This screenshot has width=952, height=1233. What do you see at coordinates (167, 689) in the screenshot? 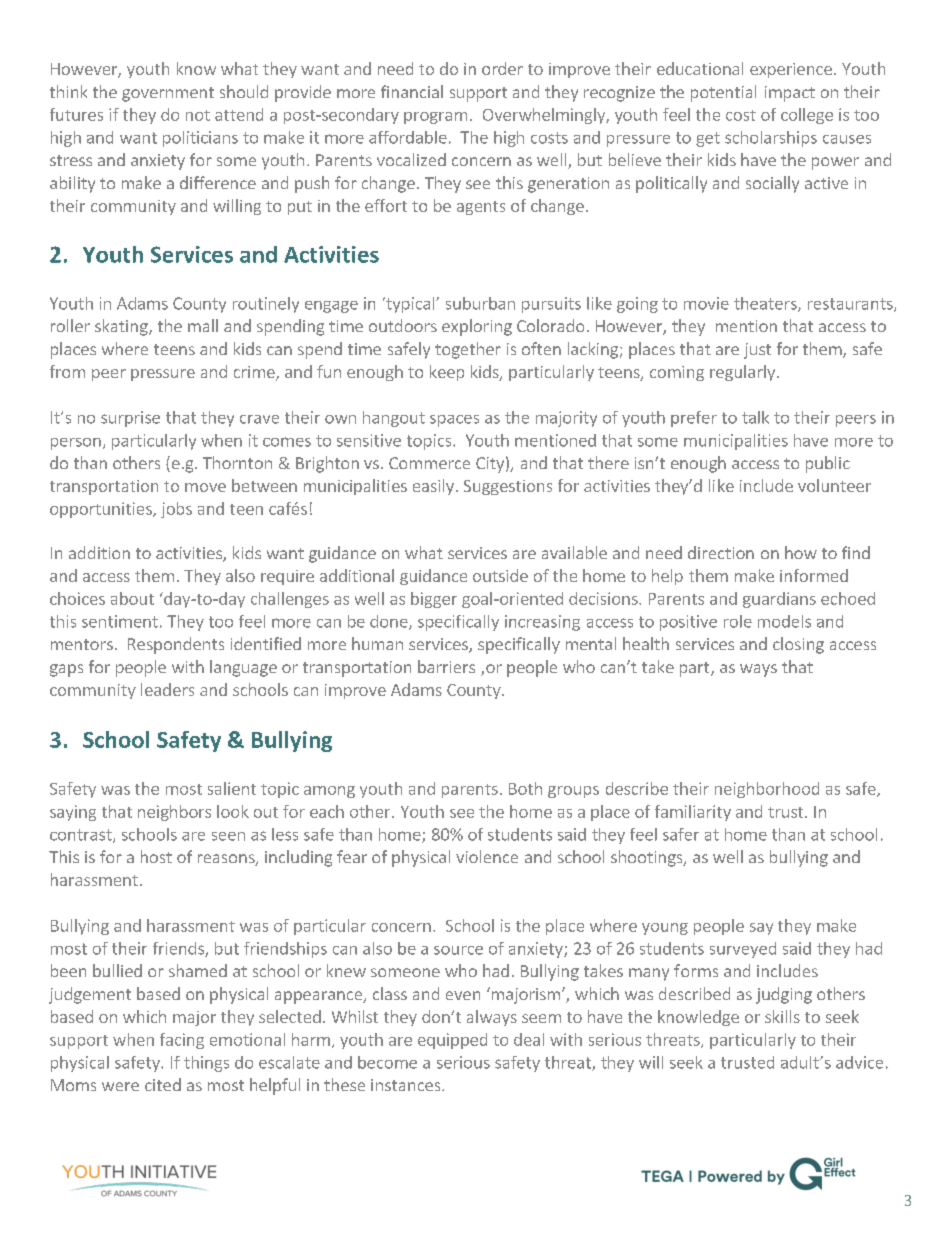
I see `leaders` at bounding box center [167, 689].
